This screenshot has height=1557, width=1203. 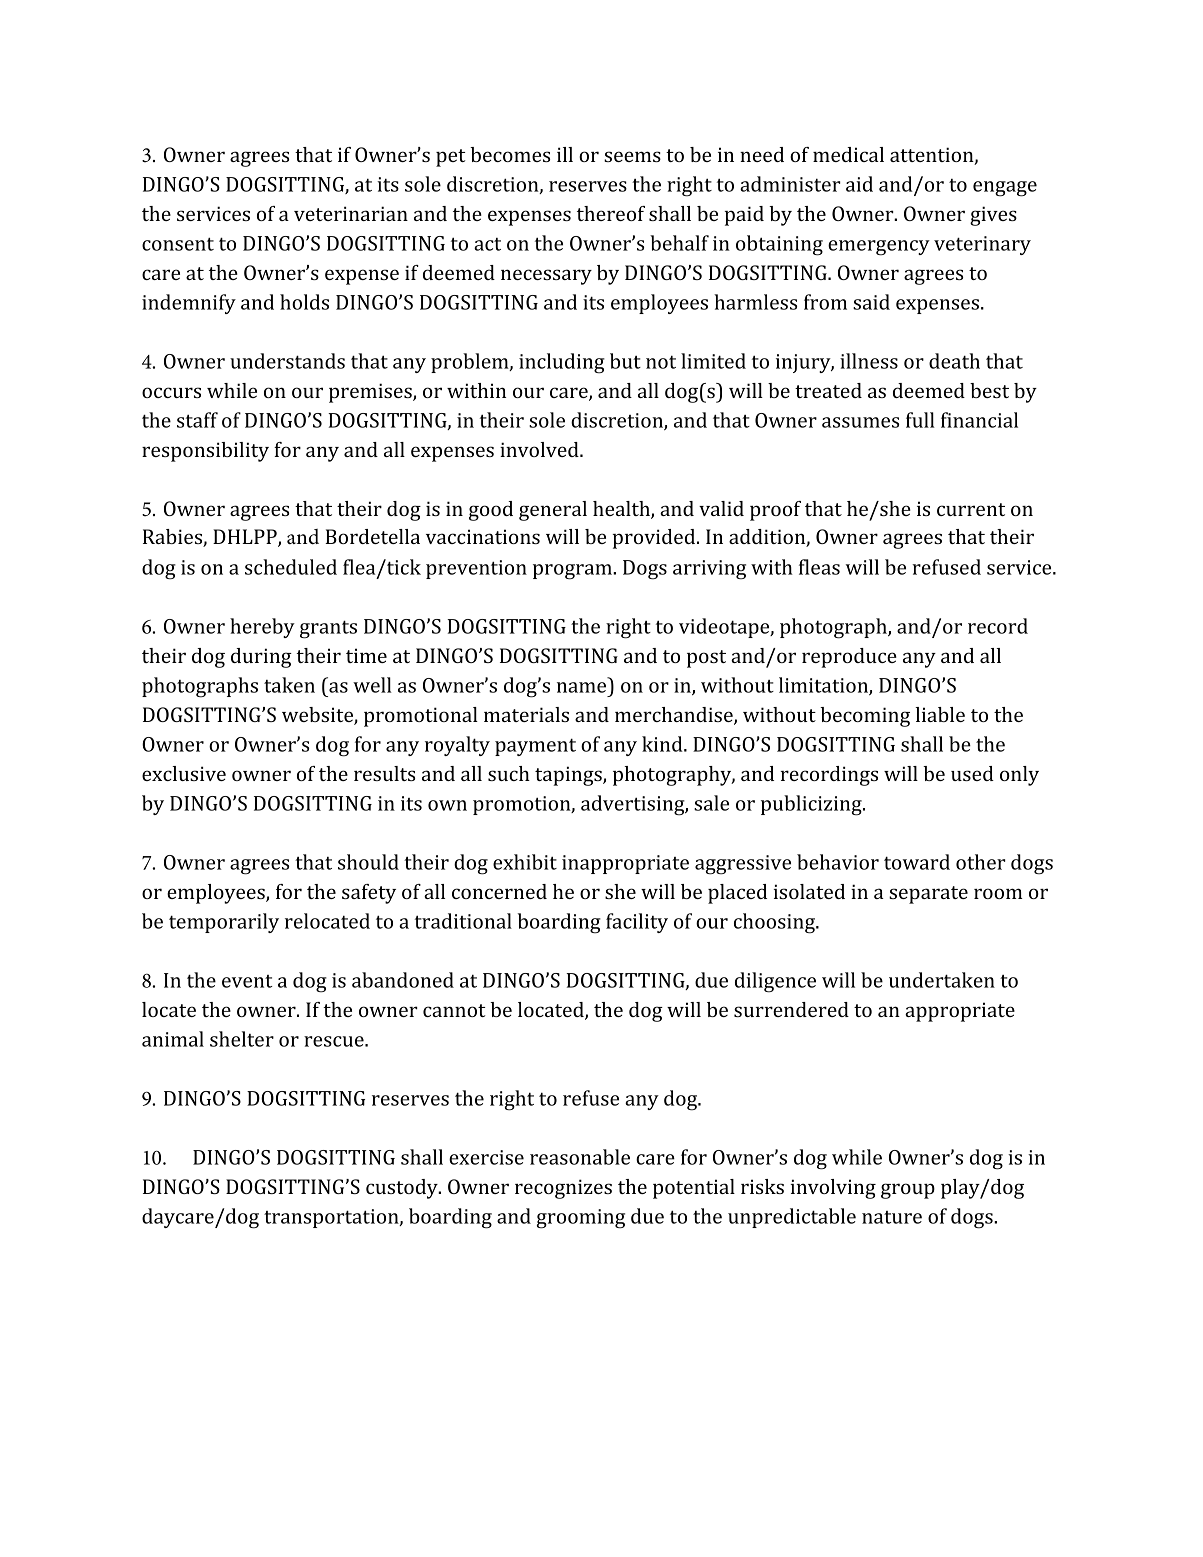 I want to click on thereof, so click(x=611, y=213).
